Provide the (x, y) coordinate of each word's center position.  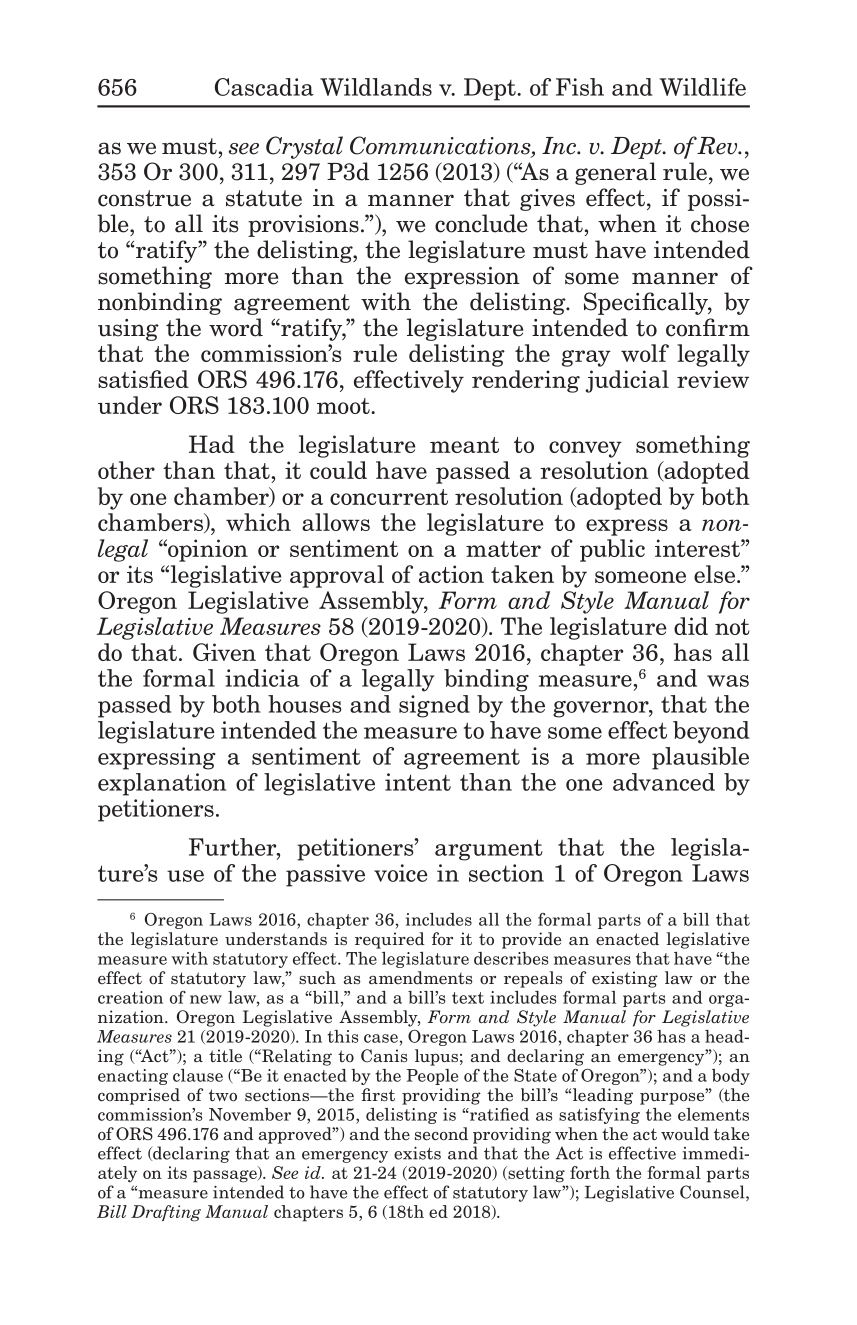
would (685, 1134)
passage (226, 1175)
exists (417, 1153)
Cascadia (264, 87)
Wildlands (376, 87)
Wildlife (703, 87)
